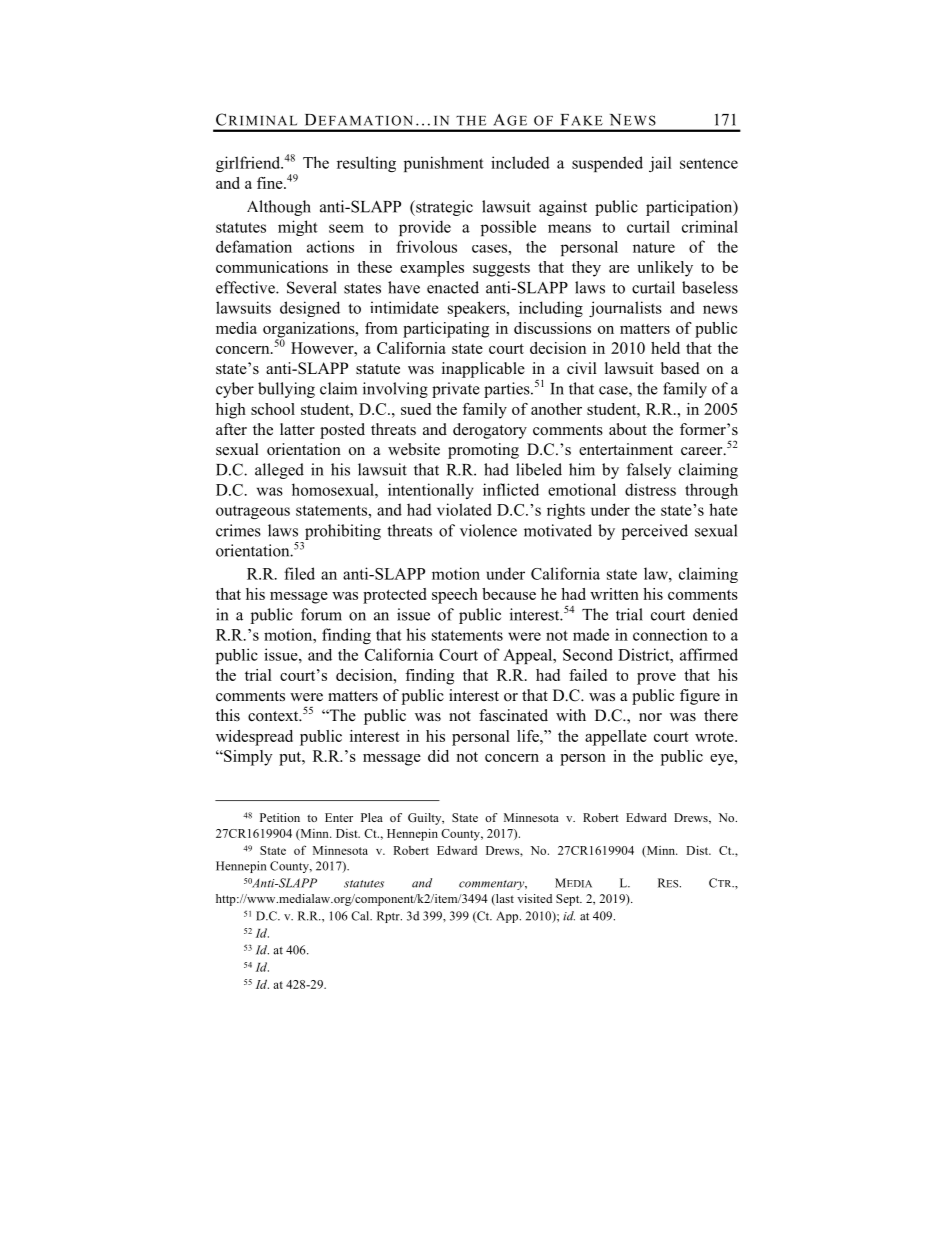 This image has width=952, height=1233. What do you see at coordinates (529, 656) in the image?
I see `Appeal` at bounding box center [529, 656].
